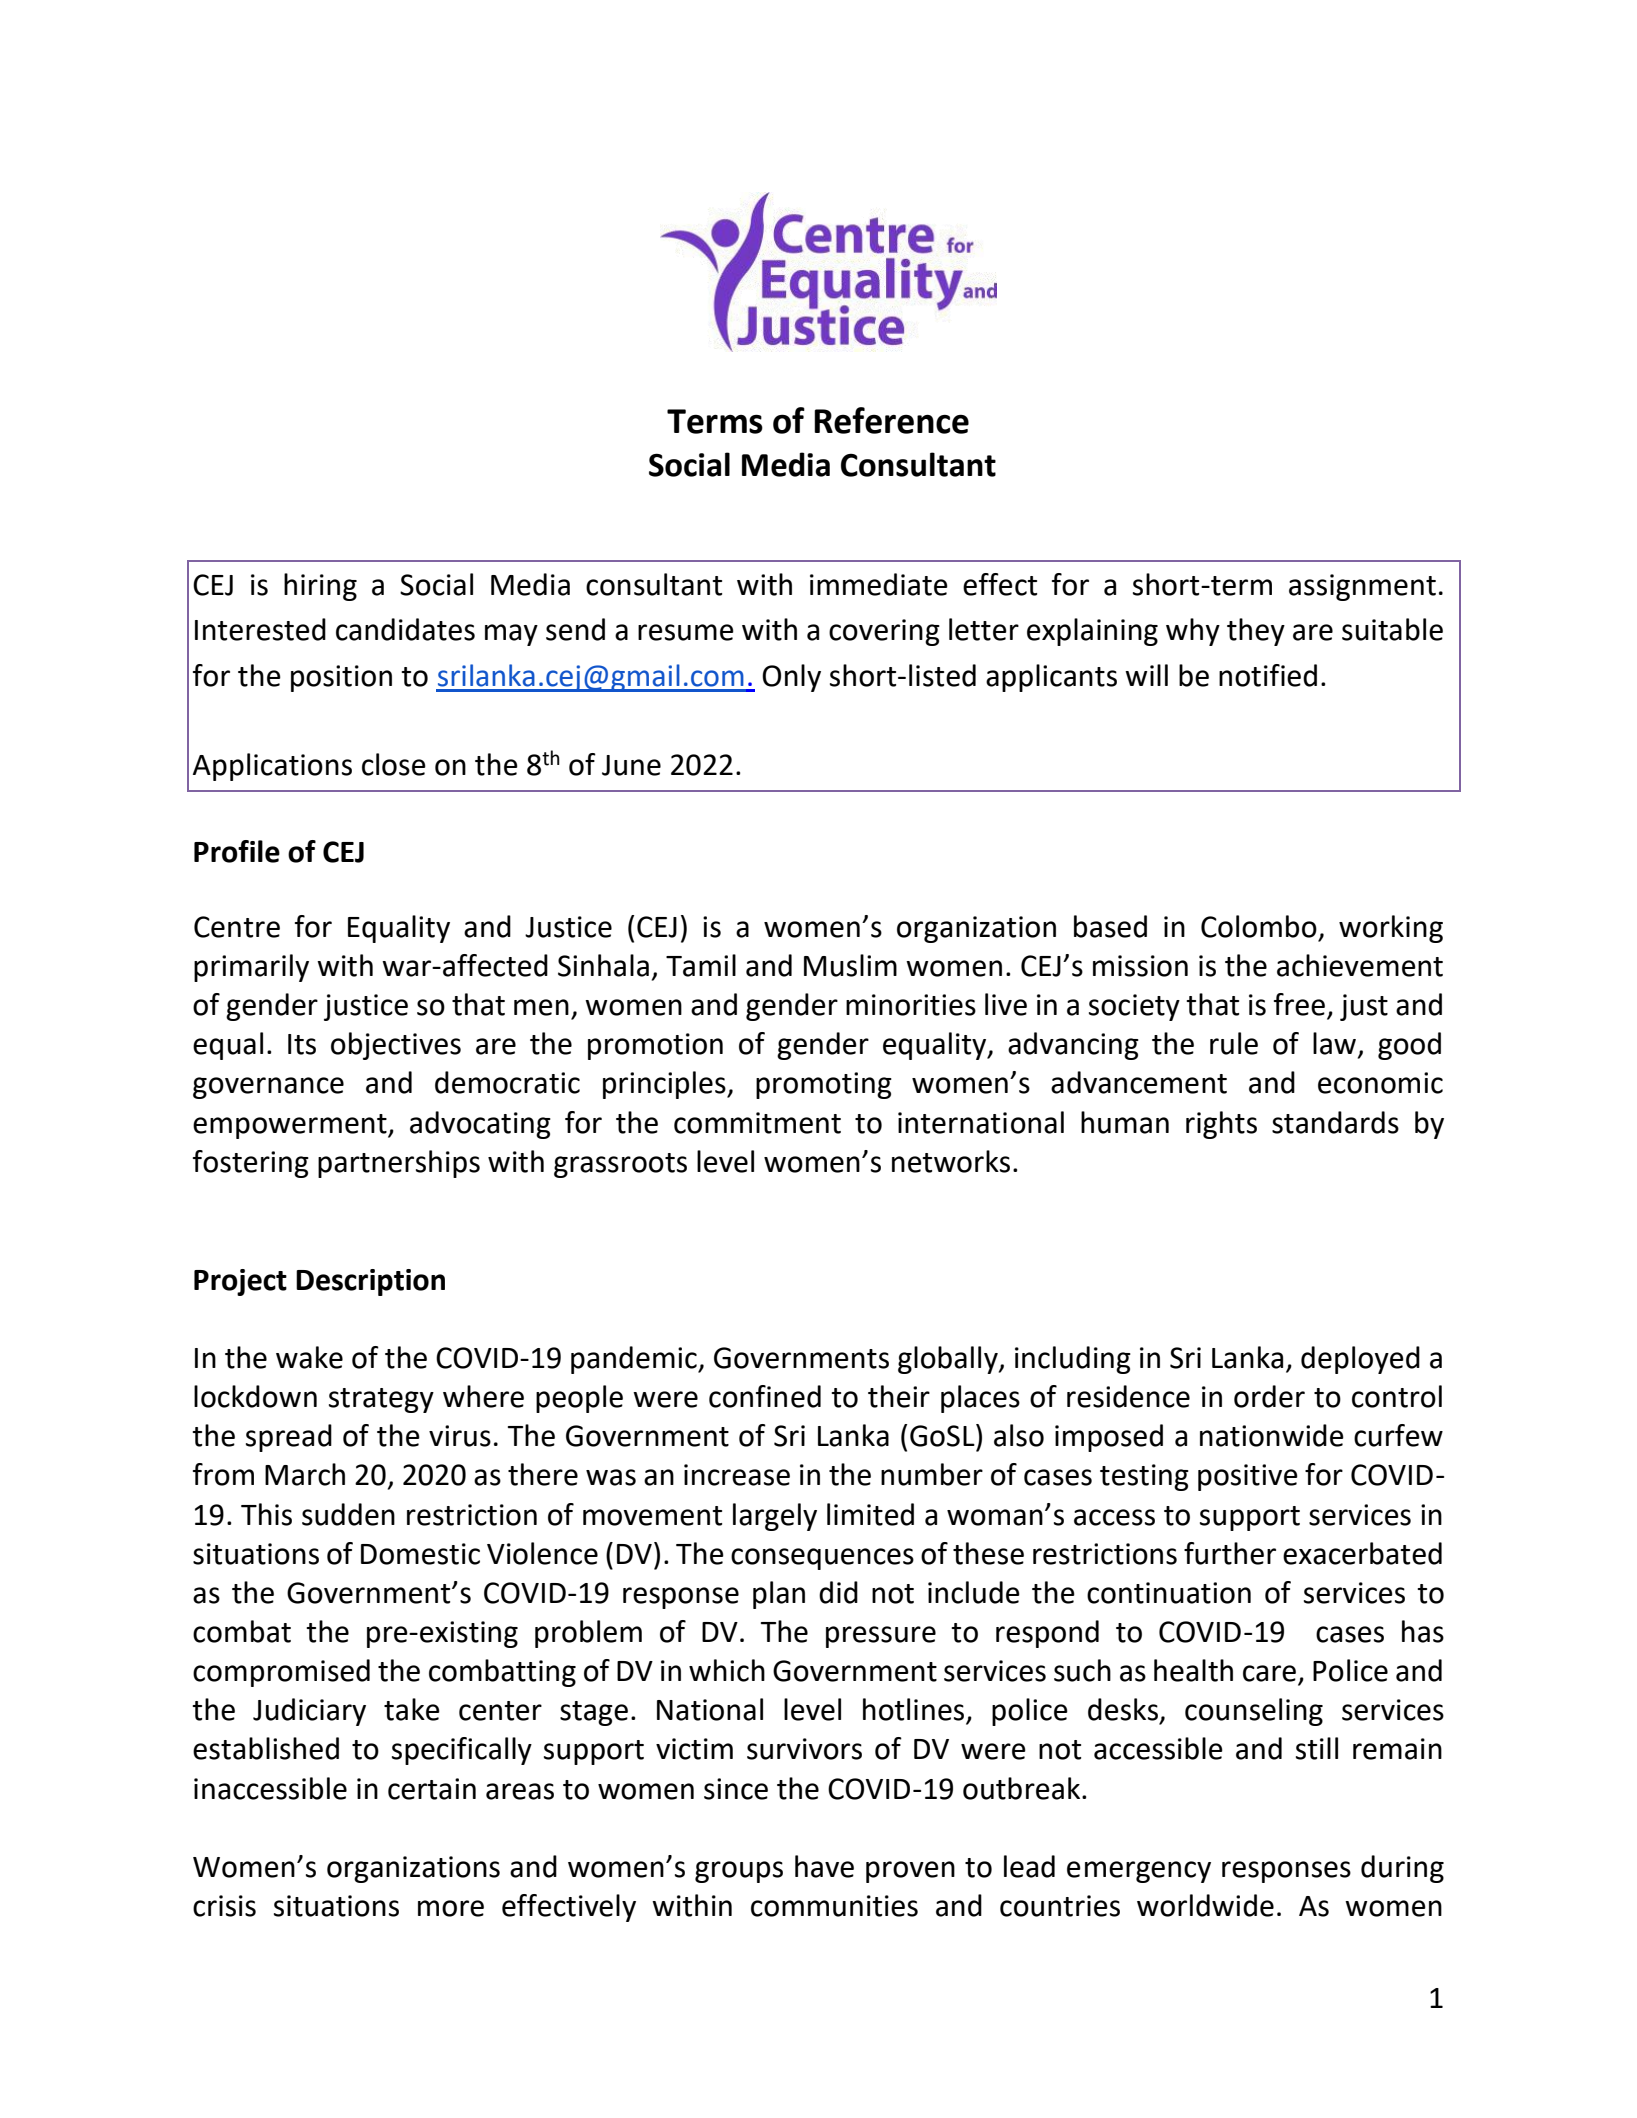  Describe the element at coordinates (765, 1396) in the image. I see `confined` at that location.
